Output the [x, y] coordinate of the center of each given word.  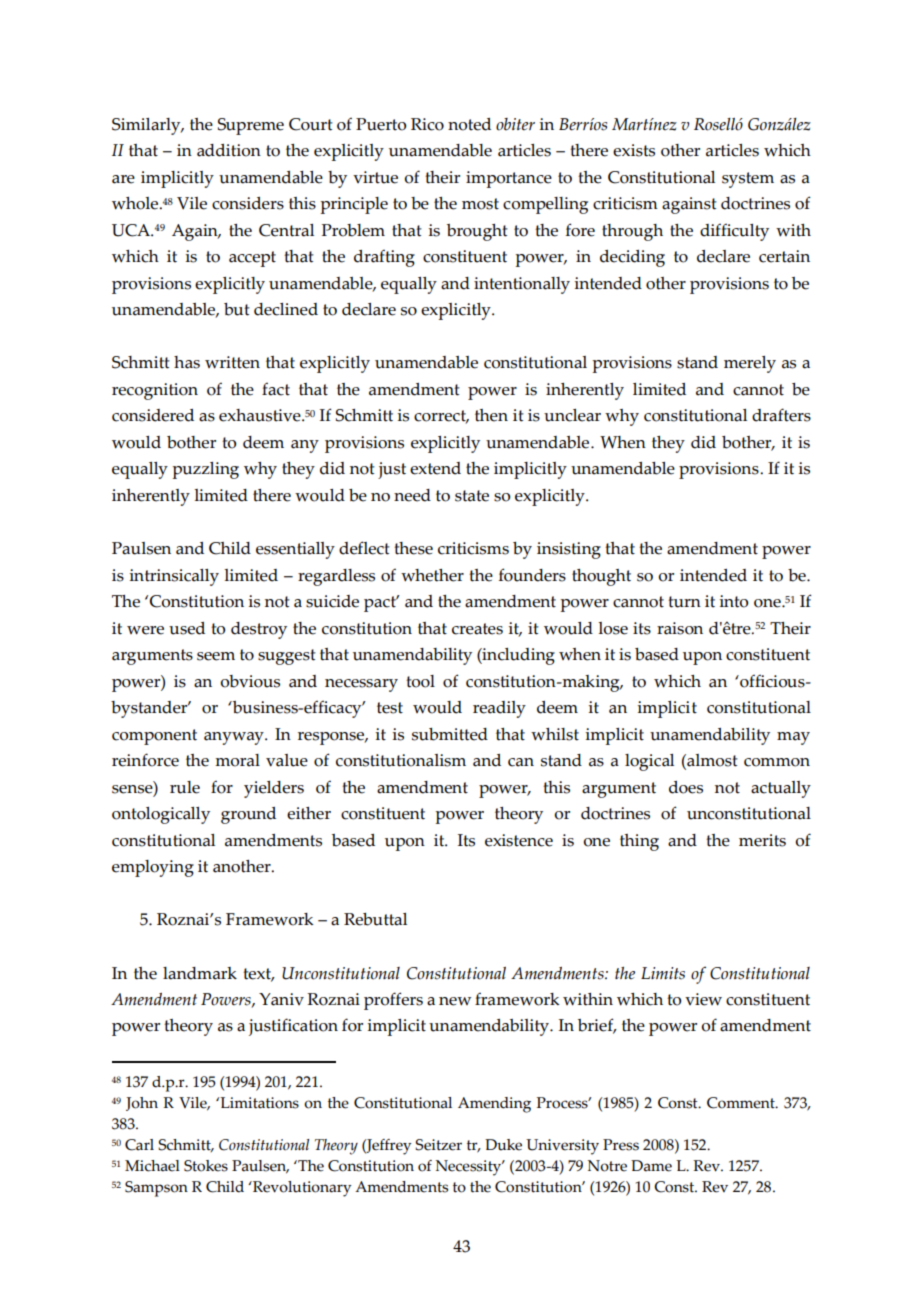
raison [680, 628]
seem [216, 656]
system [748, 180]
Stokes [206, 1166]
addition [229, 150]
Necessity [470, 1168]
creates [477, 629]
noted [469, 124]
